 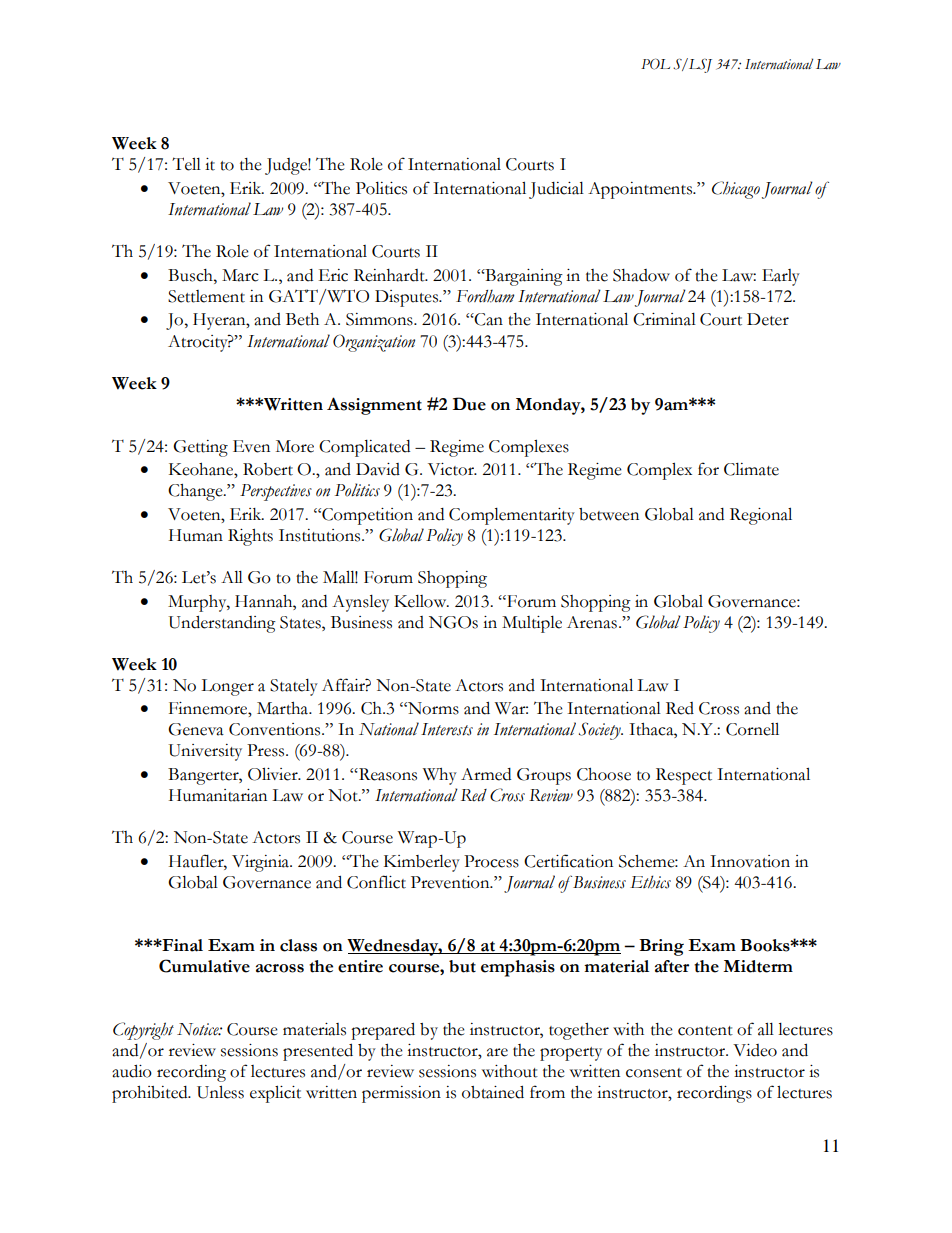 I want to click on obtained, so click(x=493, y=1092).
